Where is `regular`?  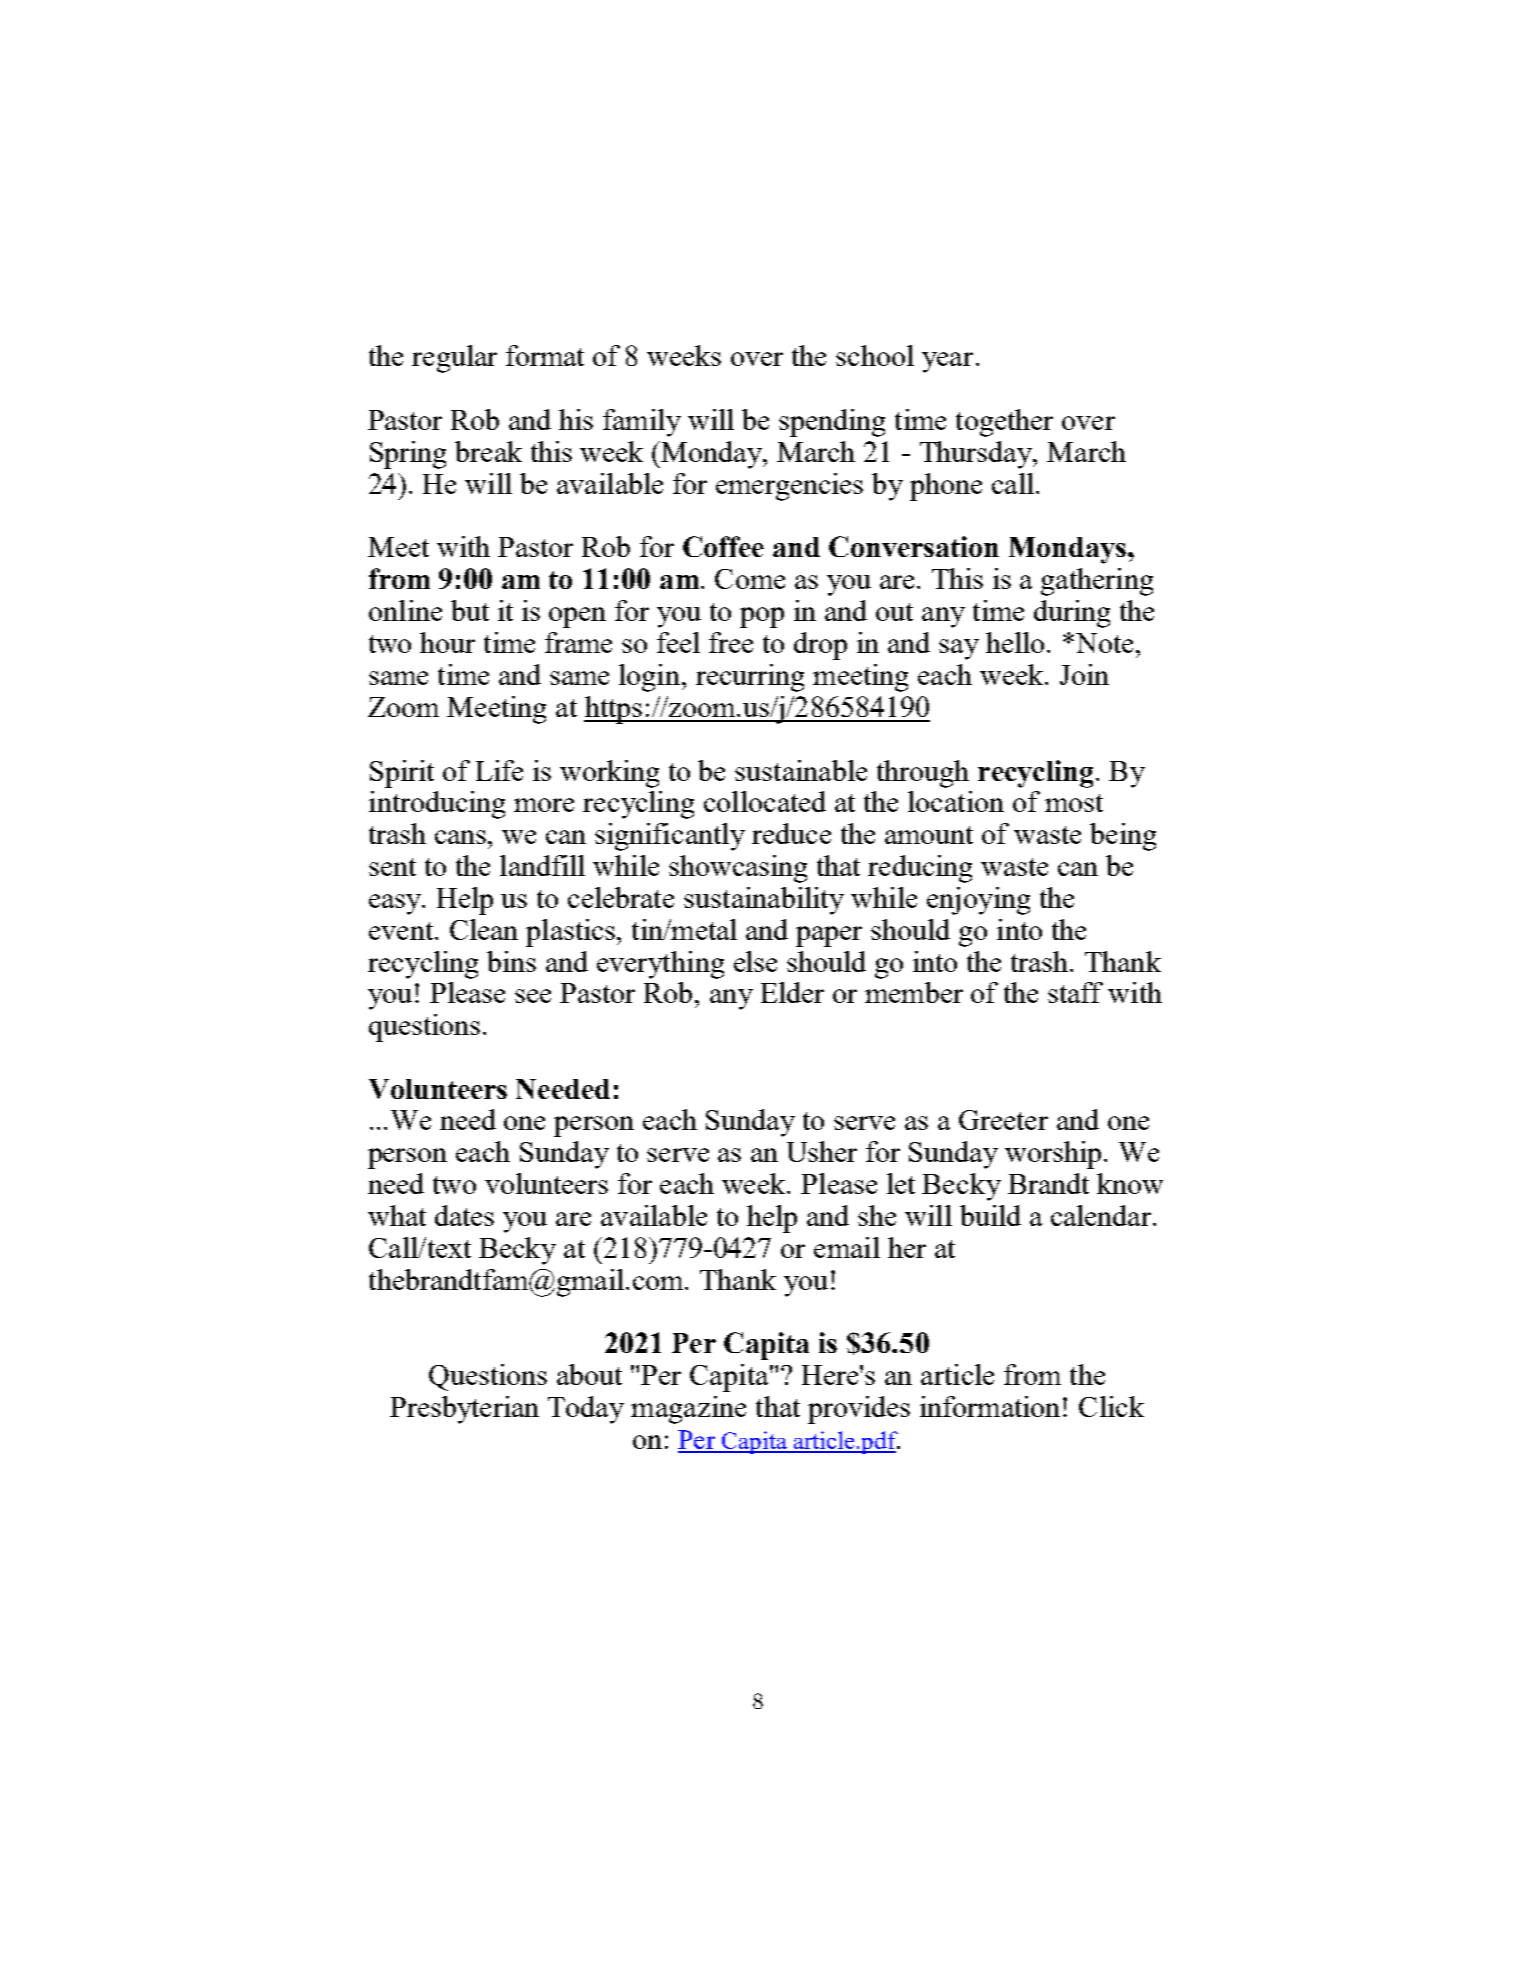
regular is located at coordinates (454, 359).
